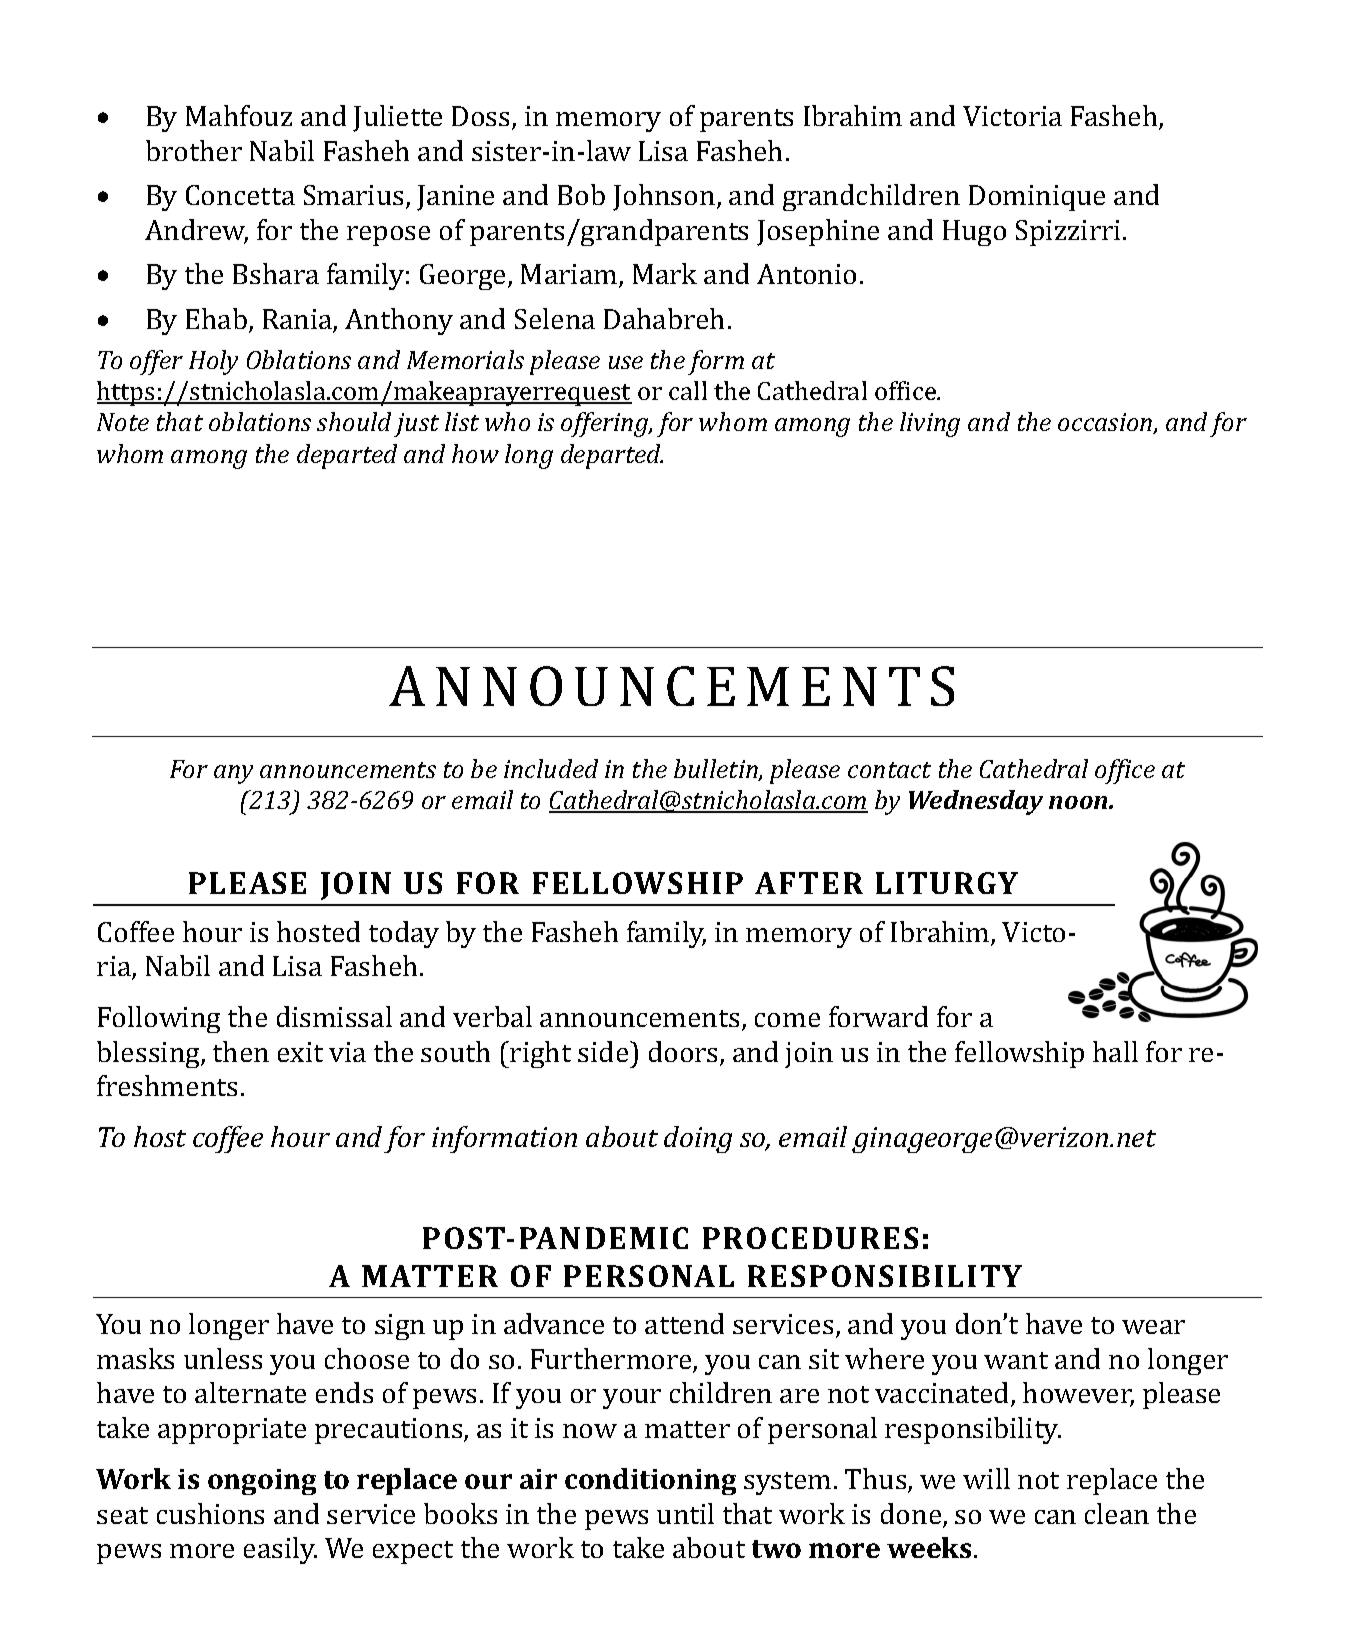  What do you see at coordinates (233, 774) in the screenshot?
I see `any` at bounding box center [233, 774].
